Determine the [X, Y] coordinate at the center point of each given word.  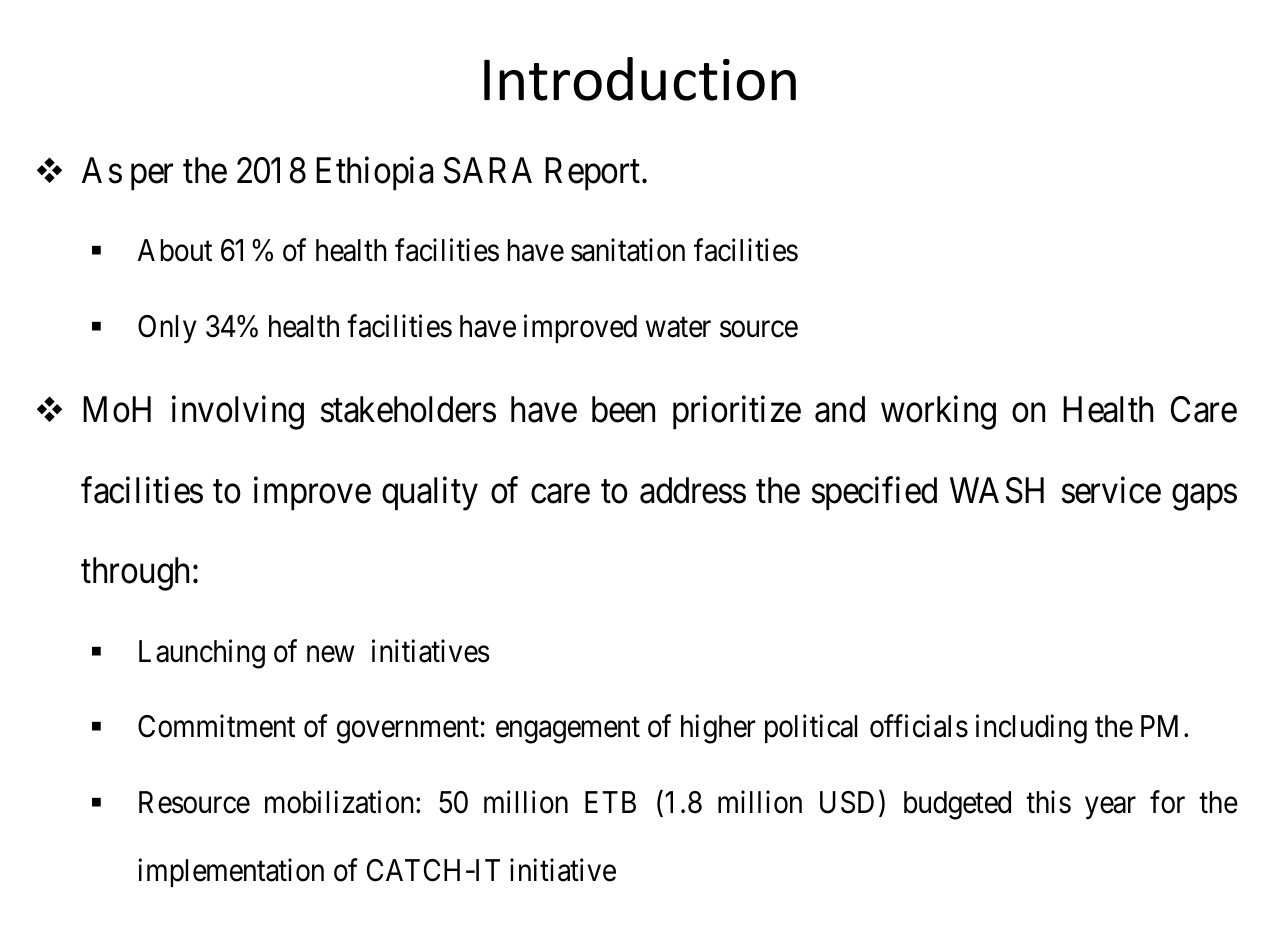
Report [594, 174]
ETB [610, 802]
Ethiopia [375, 173]
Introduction [640, 79]
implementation [231, 873]
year [1110, 808]
